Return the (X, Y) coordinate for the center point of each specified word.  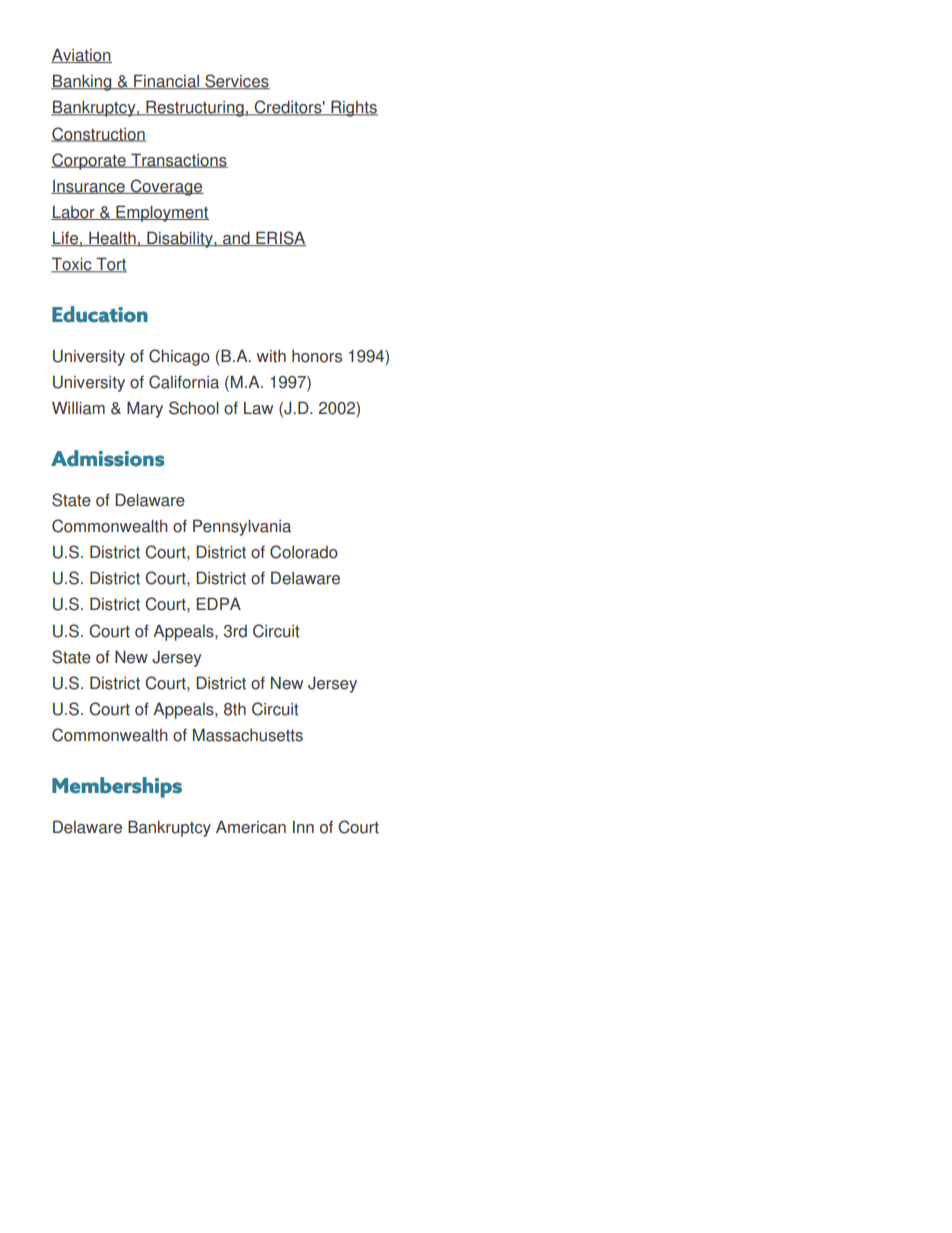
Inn (303, 826)
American (251, 827)
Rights (353, 108)
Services (236, 82)
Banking (82, 82)
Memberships (117, 787)
